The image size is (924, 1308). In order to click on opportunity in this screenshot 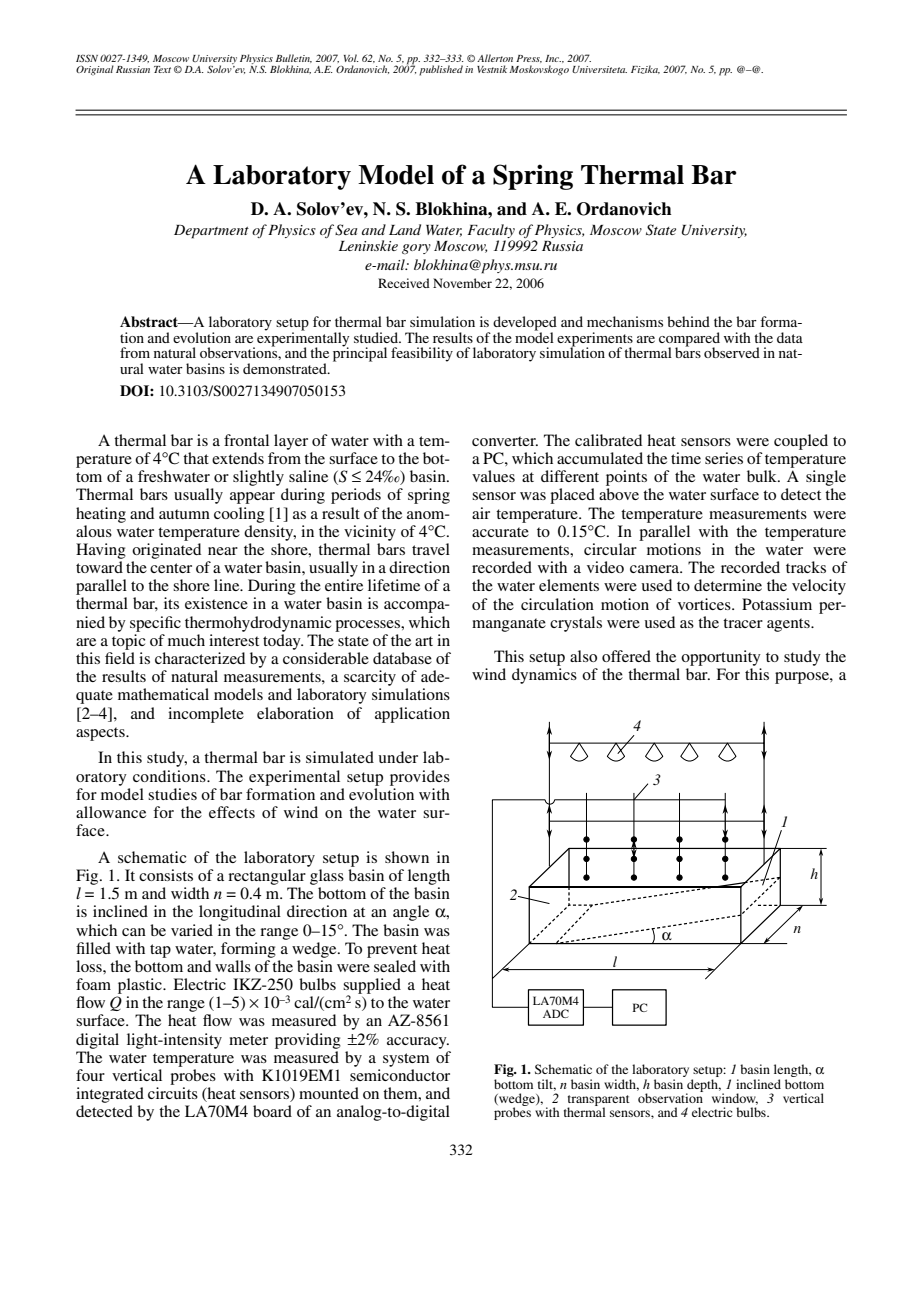, I will do `click(721, 658)`.
